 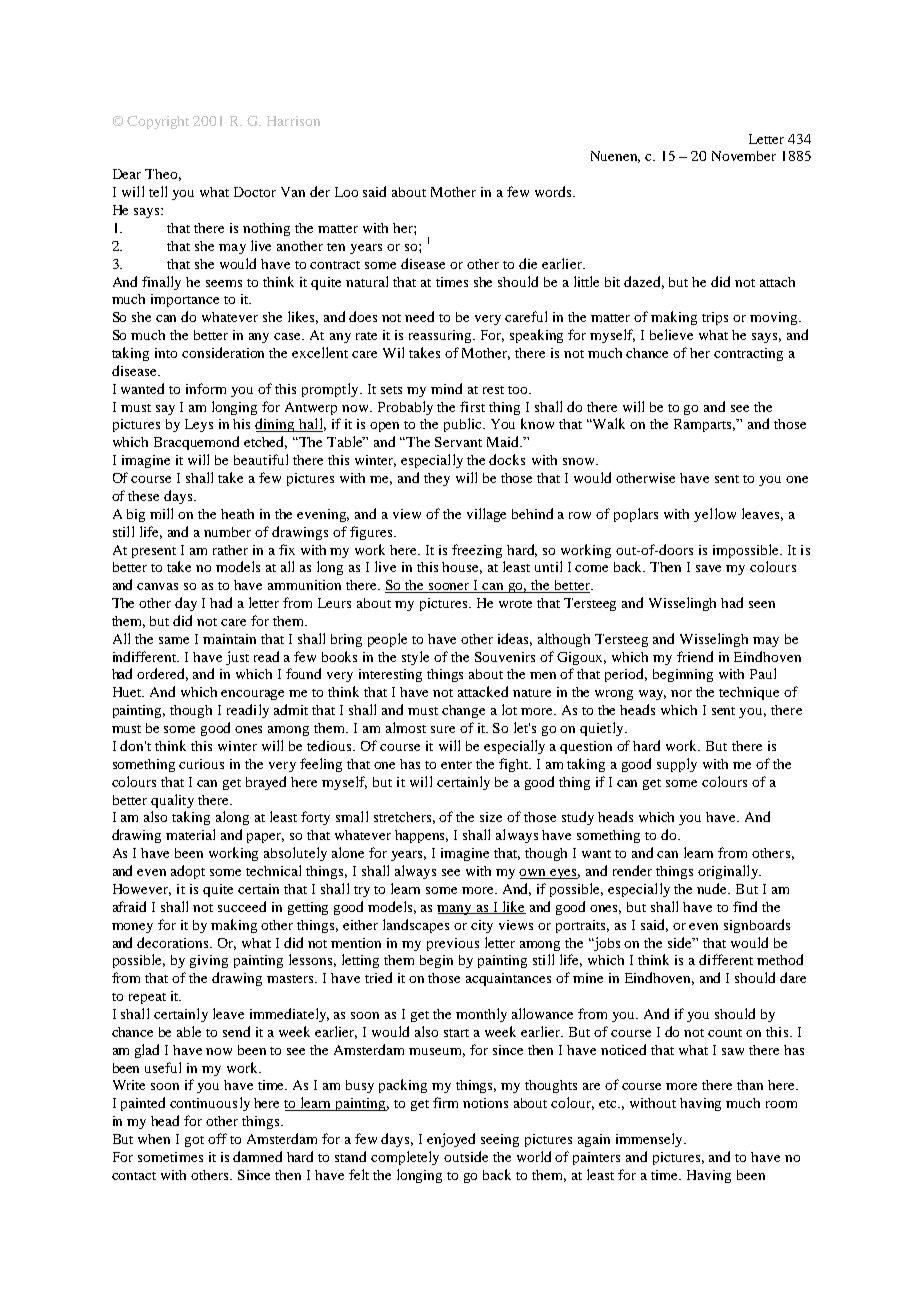 What do you see at coordinates (744, 156) in the screenshot?
I see `November` at bounding box center [744, 156].
